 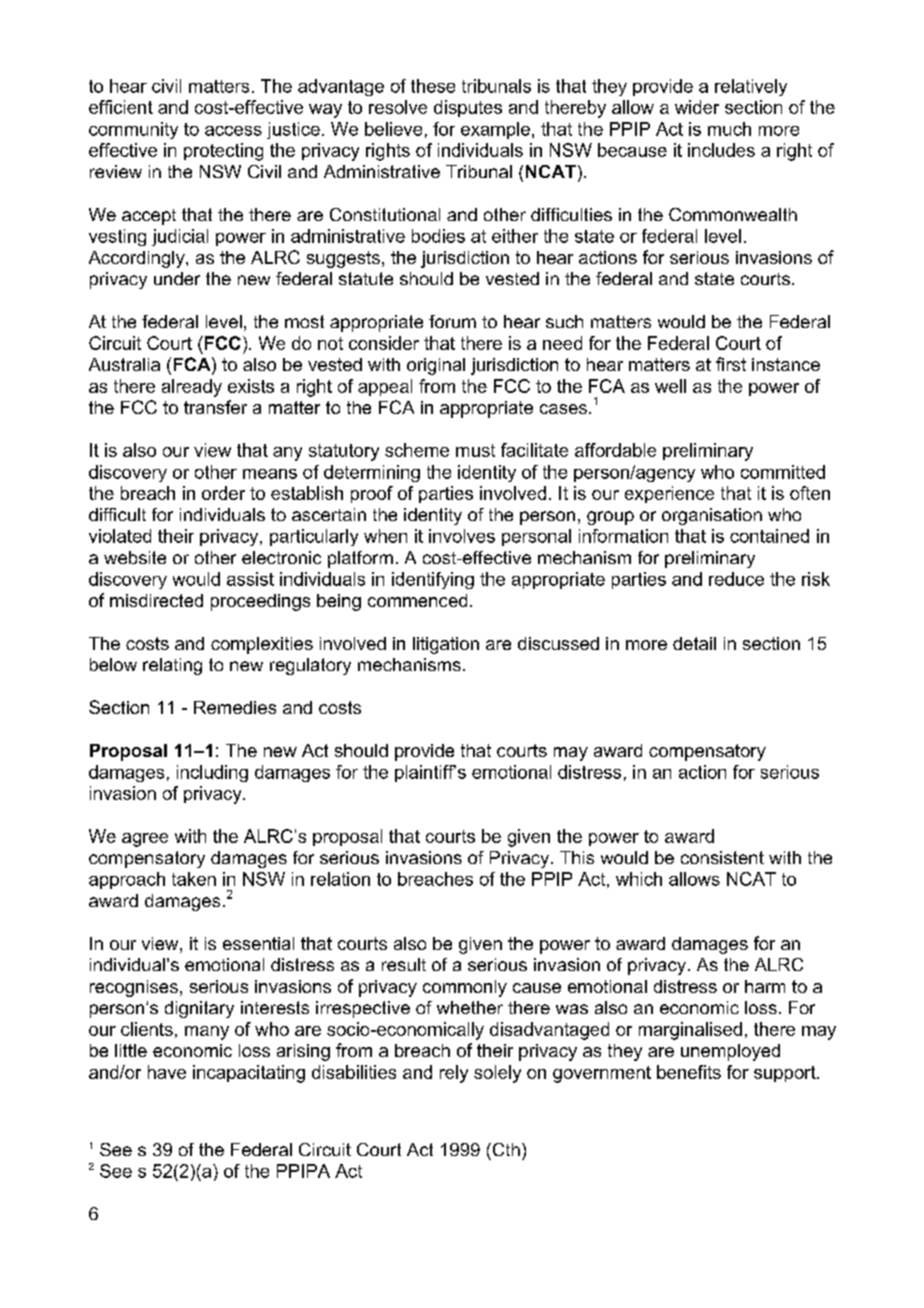 What do you see at coordinates (212, 773) in the document?
I see `including` at bounding box center [212, 773].
